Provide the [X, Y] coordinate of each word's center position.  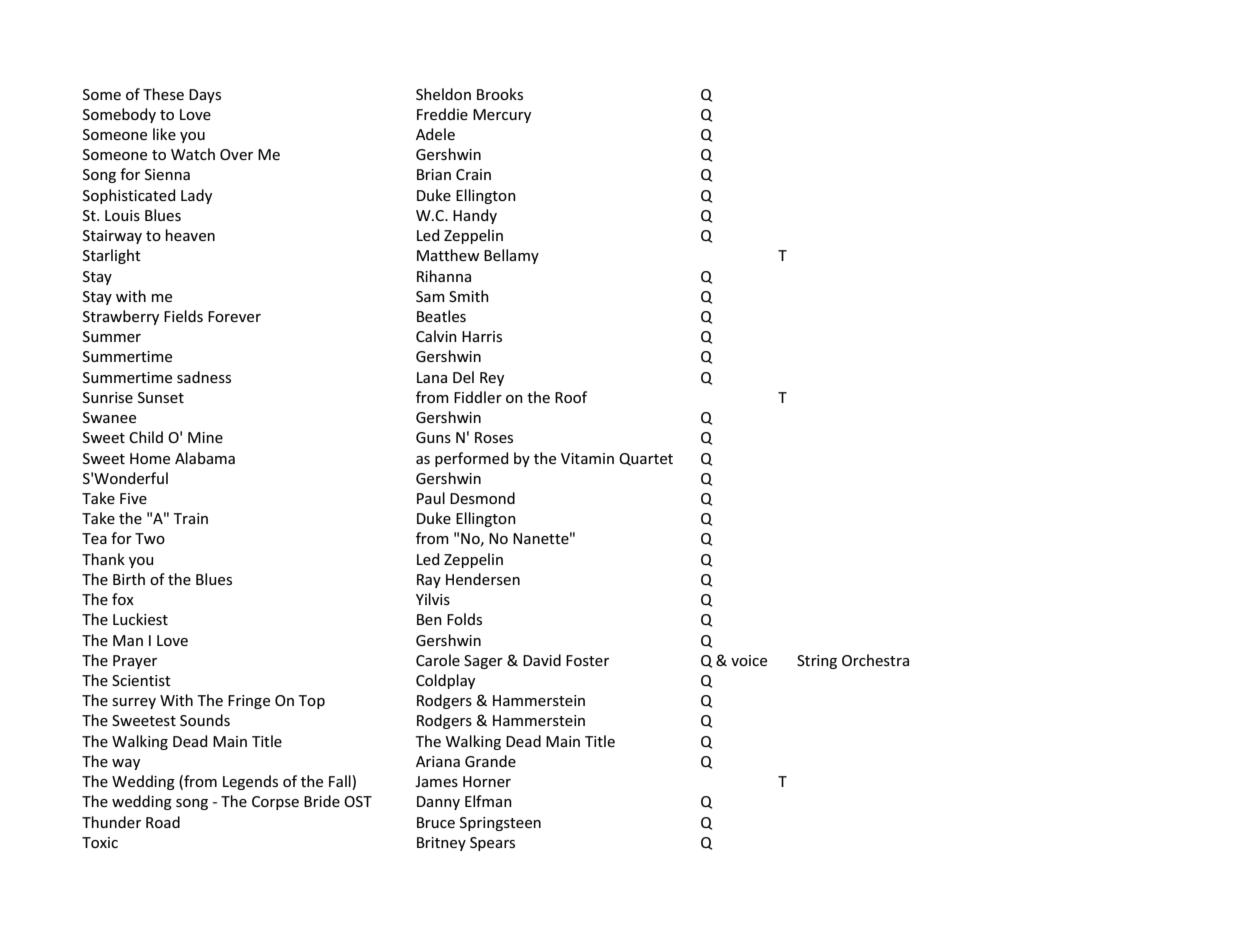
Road [163, 822]
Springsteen [500, 824]
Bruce [436, 822]
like [164, 134]
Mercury [502, 116]
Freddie [442, 114]
